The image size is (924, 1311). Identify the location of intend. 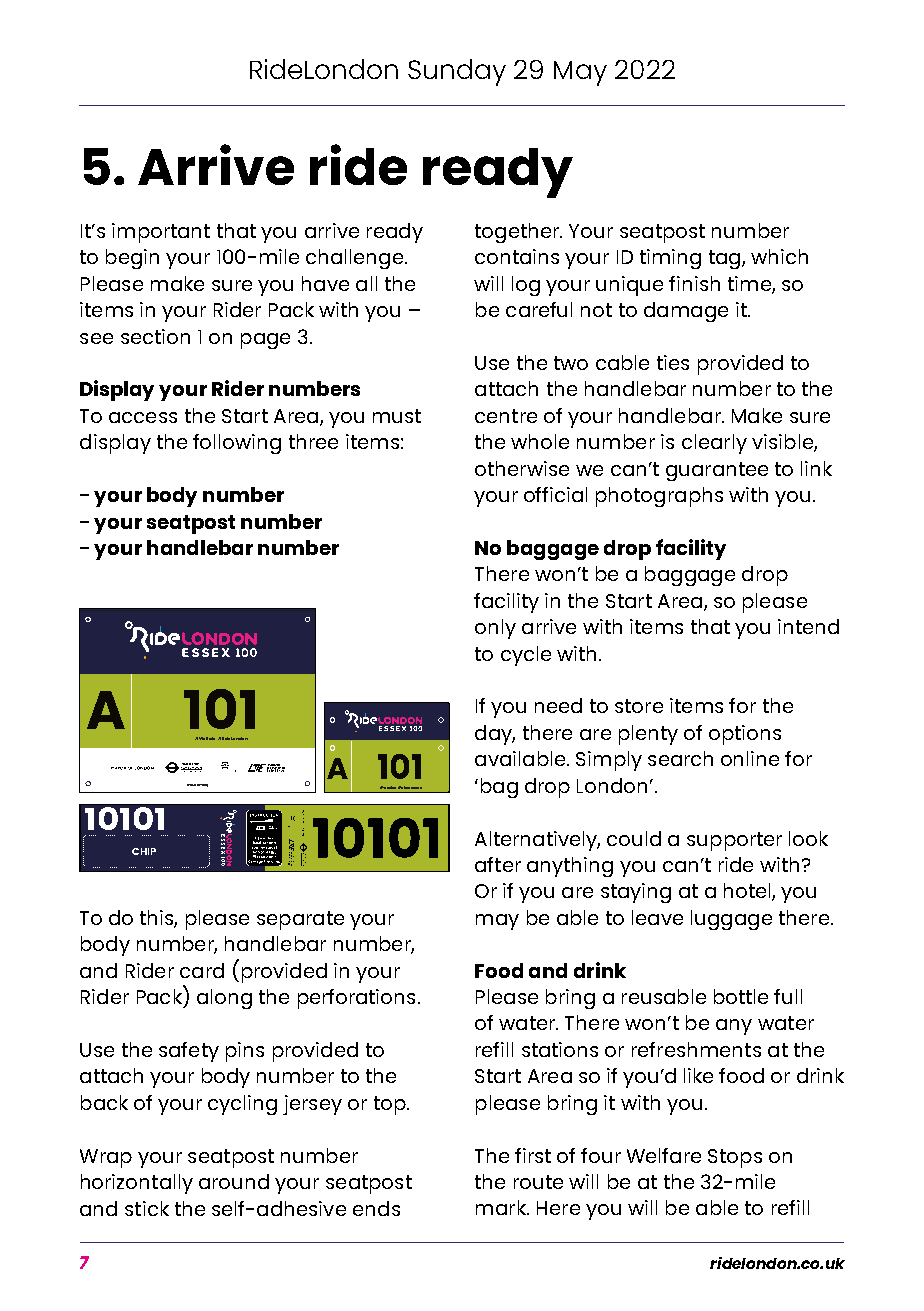
(808, 626).
